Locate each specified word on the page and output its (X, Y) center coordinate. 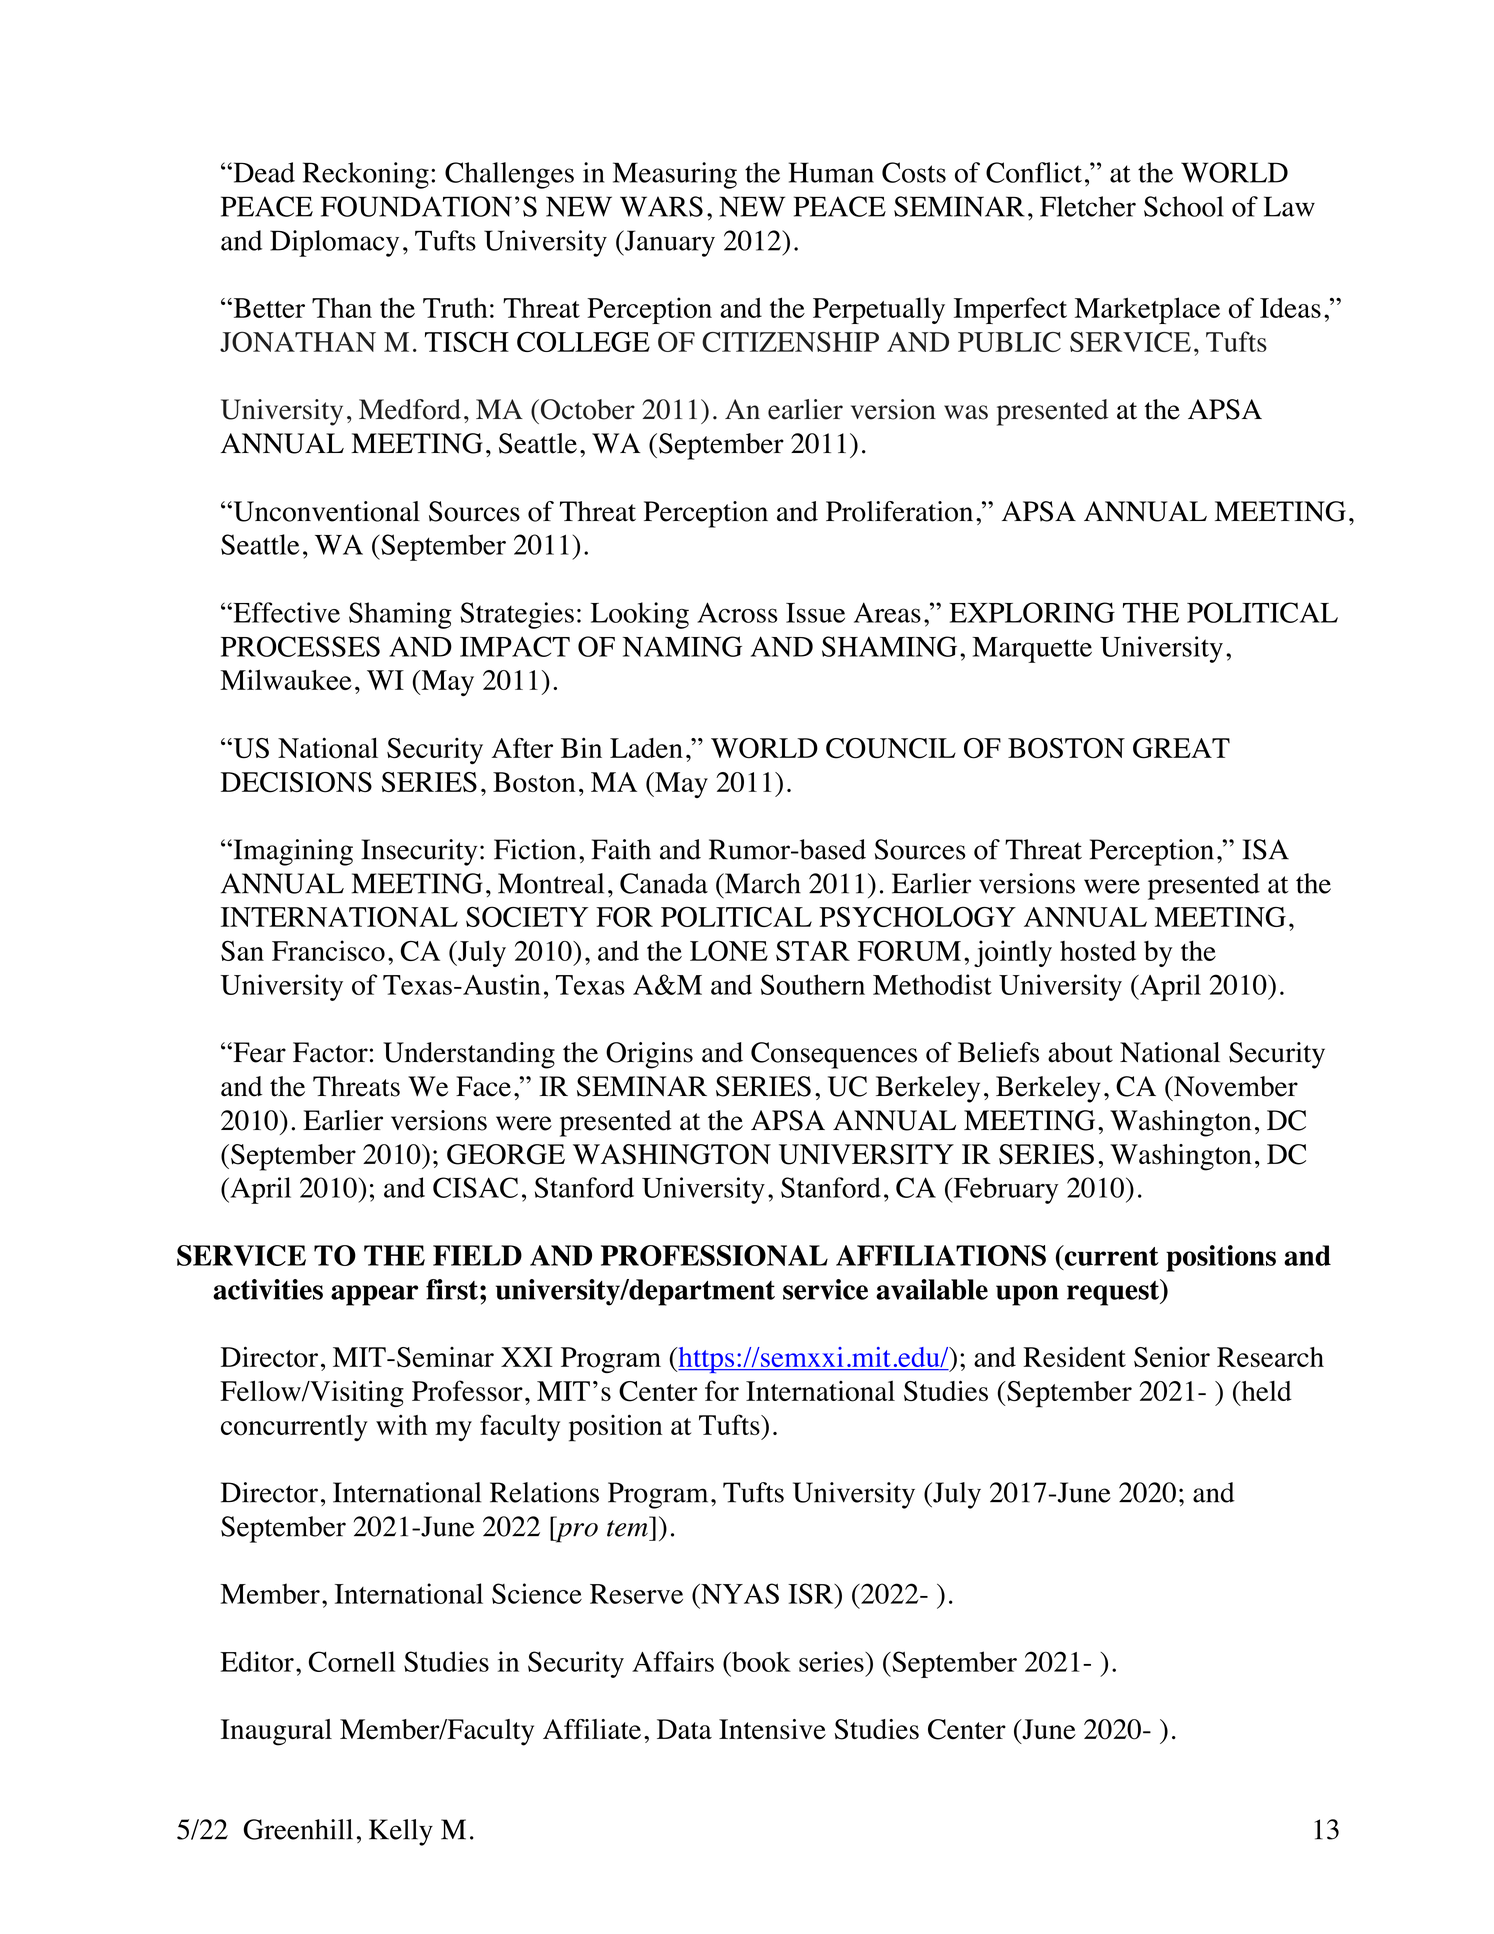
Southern (813, 984)
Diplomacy (334, 243)
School (1184, 206)
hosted (1098, 951)
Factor (330, 1052)
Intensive (772, 1729)
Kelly (401, 1832)
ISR (812, 1593)
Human (831, 172)
